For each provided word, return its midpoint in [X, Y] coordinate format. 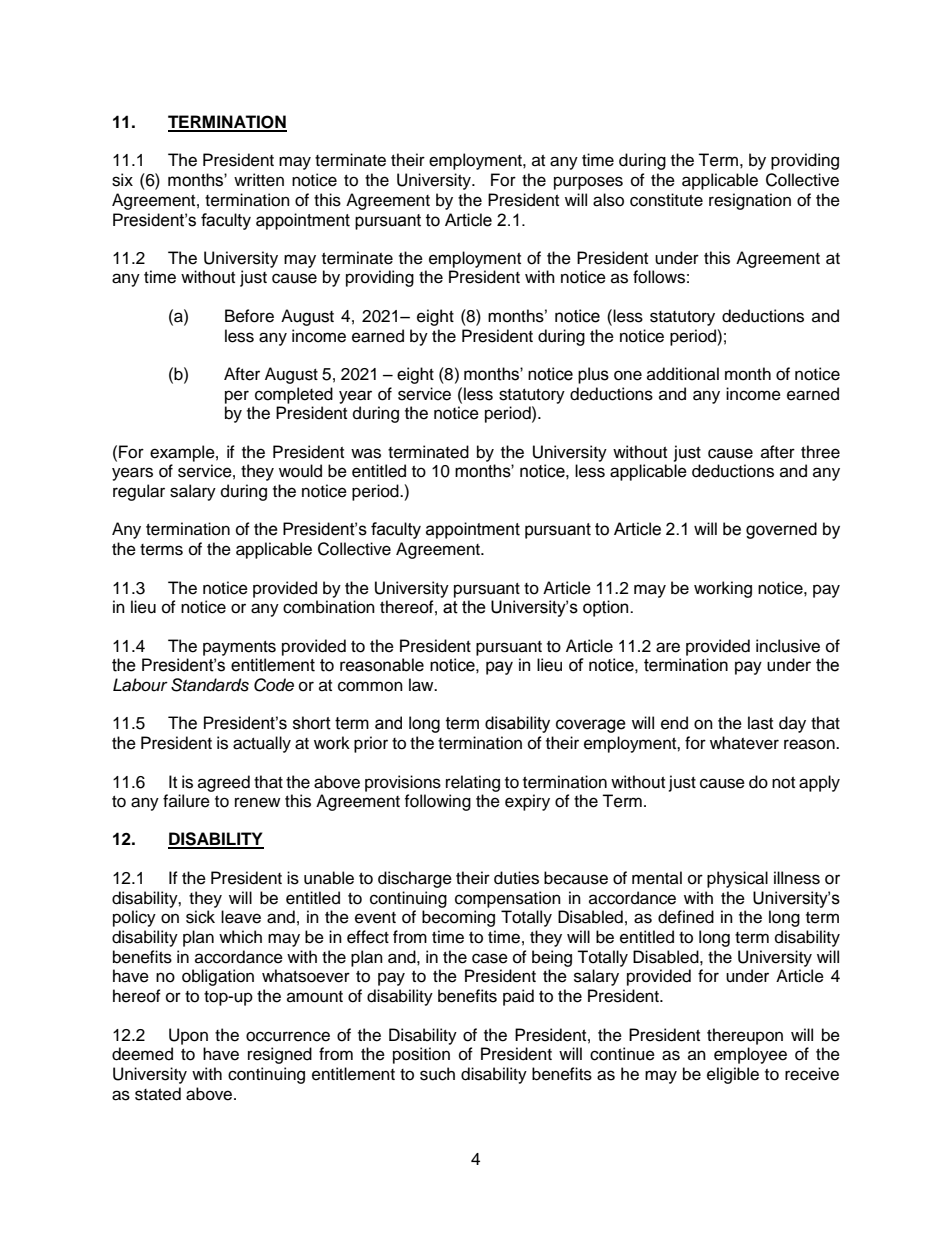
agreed [224, 783]
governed [781, 530]
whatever [744, 743]
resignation [750, 201]
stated [158, 1094]
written [259, 180]
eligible [733, 1075]
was [366, 453]
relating [473, 783]
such [437, 1074]
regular [139, 492]
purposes [588, 183]
